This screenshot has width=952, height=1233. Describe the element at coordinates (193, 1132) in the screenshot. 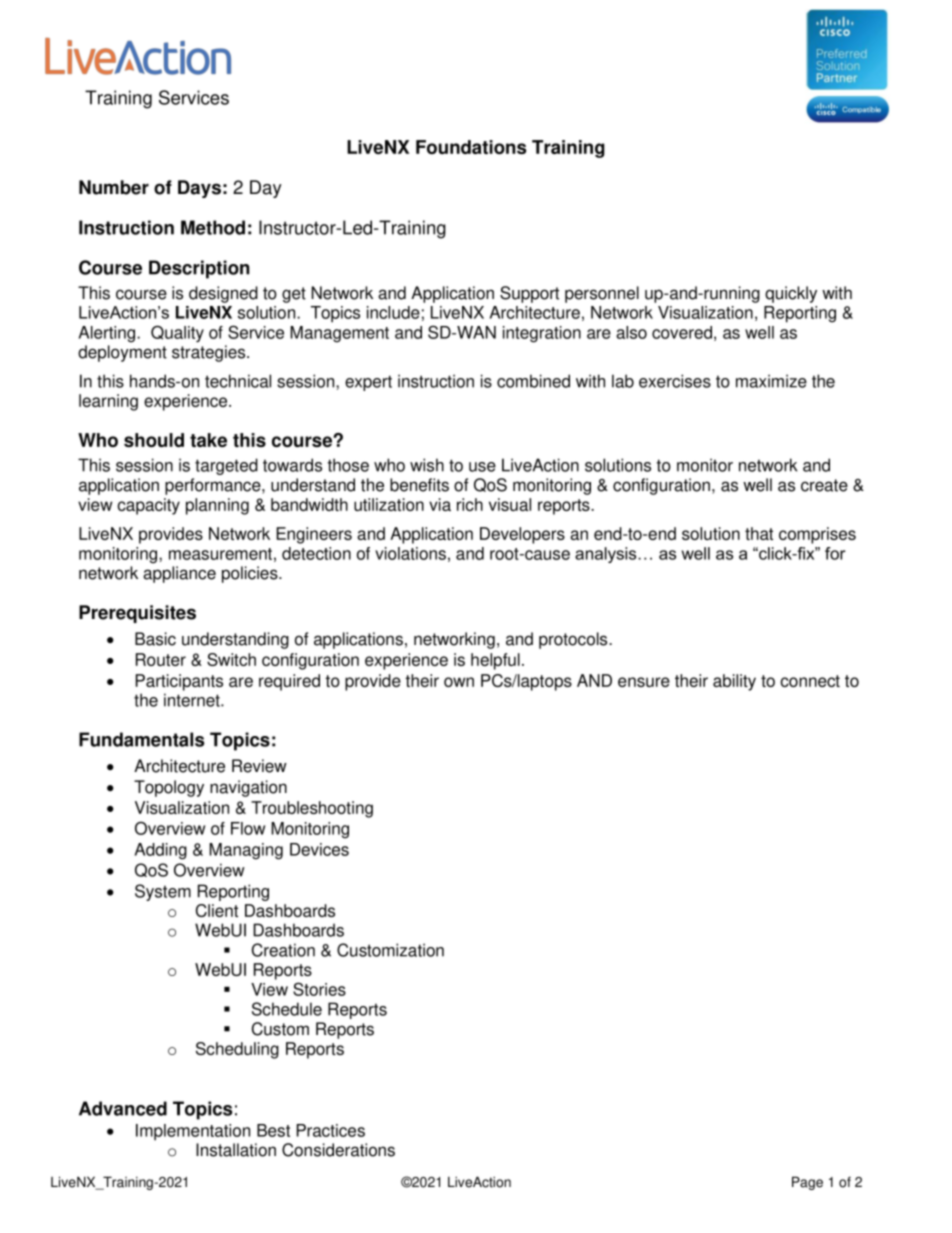

I see `Implementation` at that location.
